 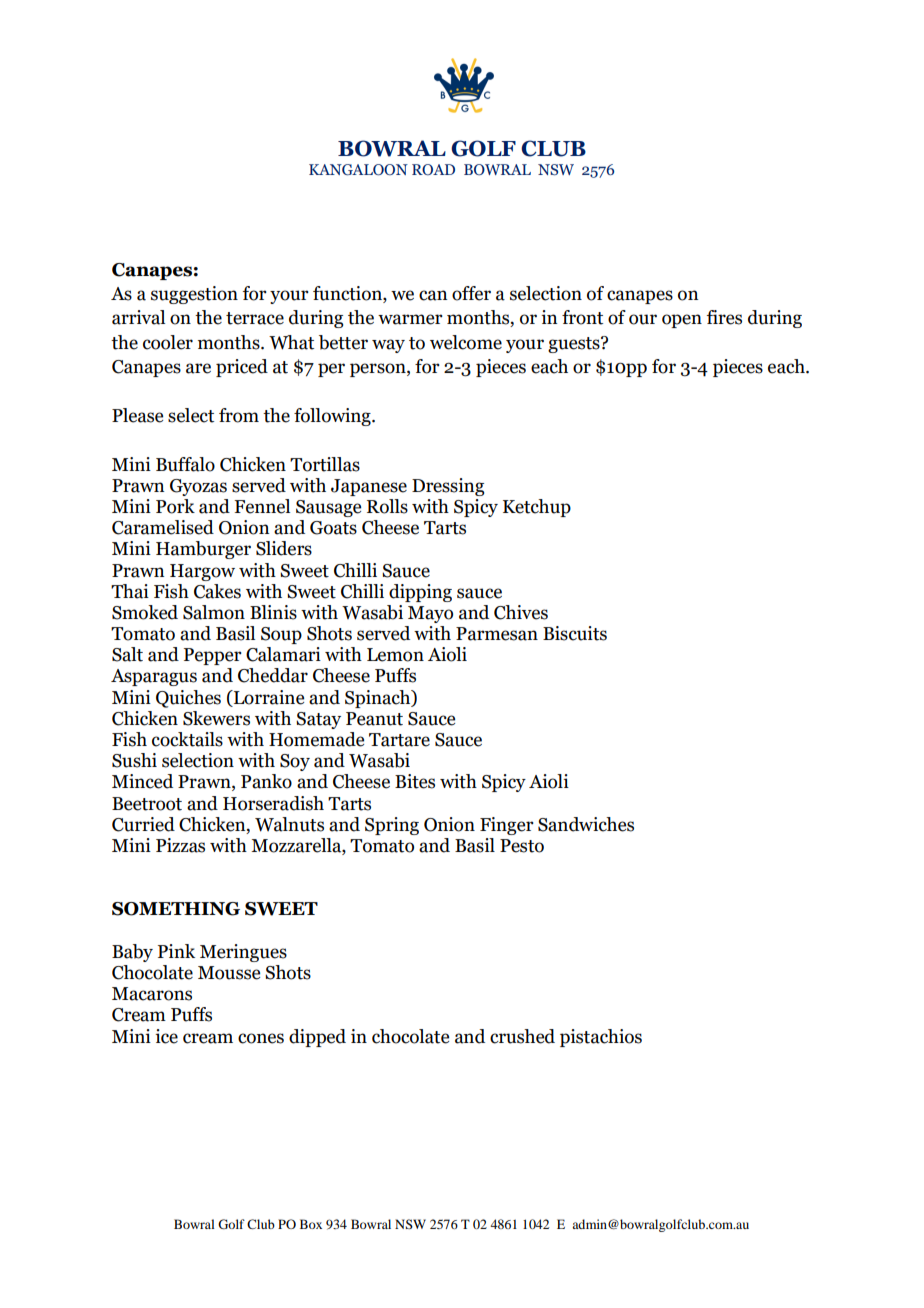 What do you see at coordinates (194, 295) in the screenshot?
I see `suggestion` at bounding box center [194, 295].
